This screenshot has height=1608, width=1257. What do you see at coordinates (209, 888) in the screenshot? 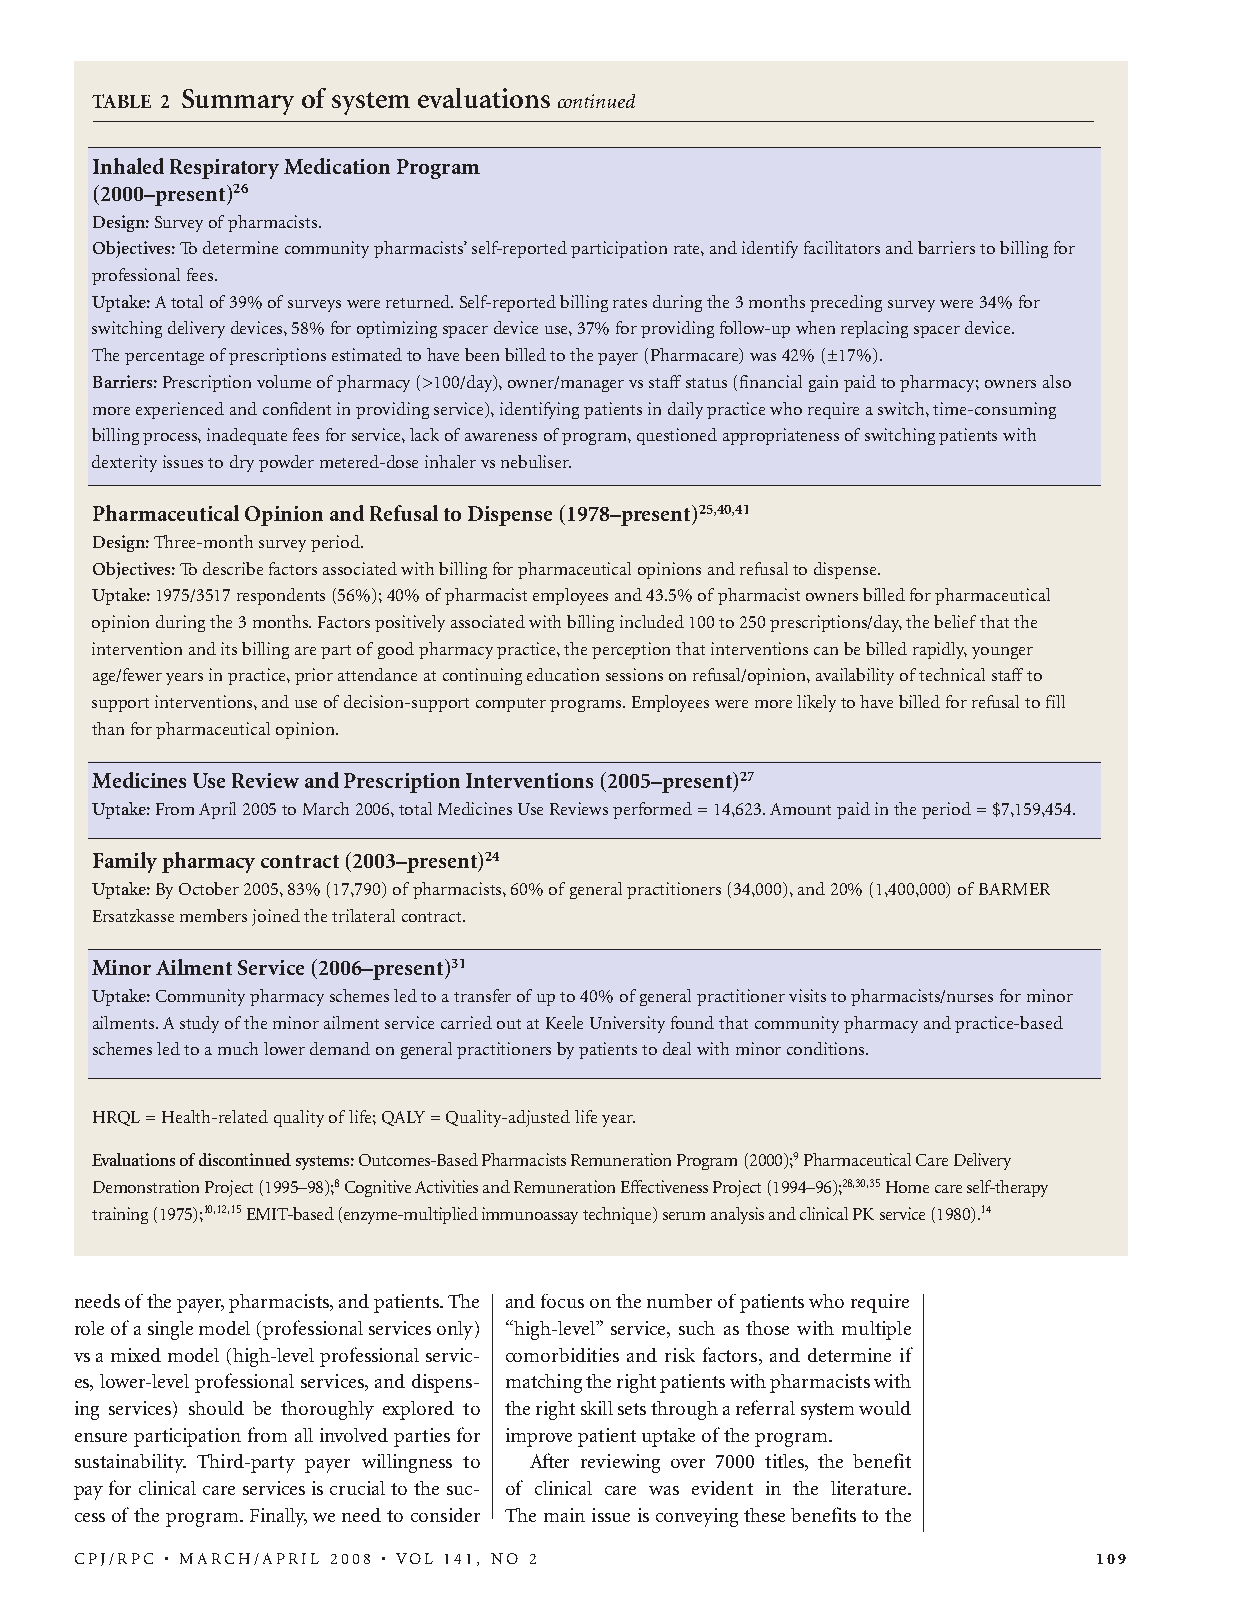
I see `October` at bounding box center [209, 888].
